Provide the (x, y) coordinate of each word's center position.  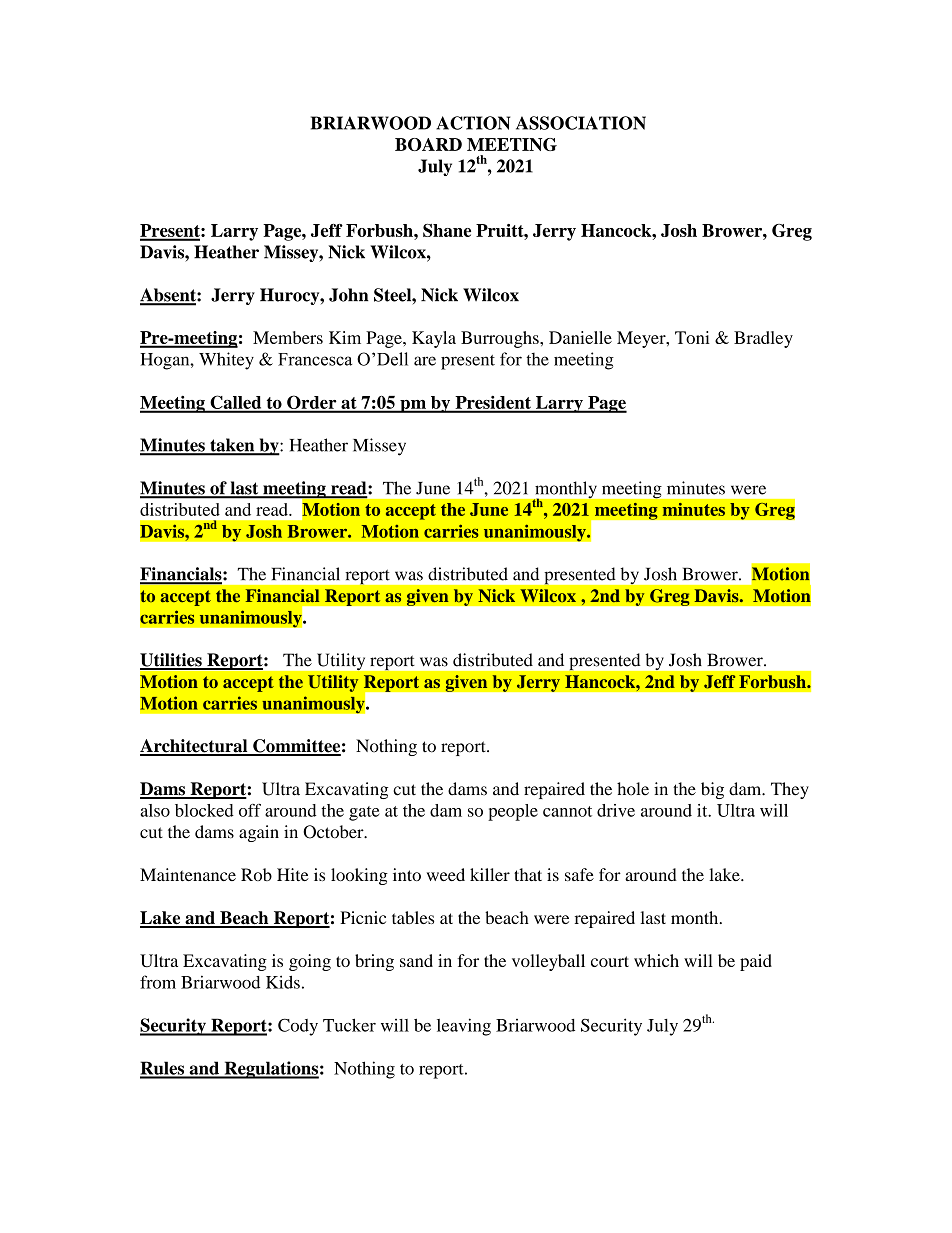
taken (232, 446)
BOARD (428, 144)
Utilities (172, 661)
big (712, 790)
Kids (283, 982)
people (513, 812)
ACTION (473, 123)
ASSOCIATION (581, 123)
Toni (692, 337)
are (425, 361)
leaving (464, 1027)
